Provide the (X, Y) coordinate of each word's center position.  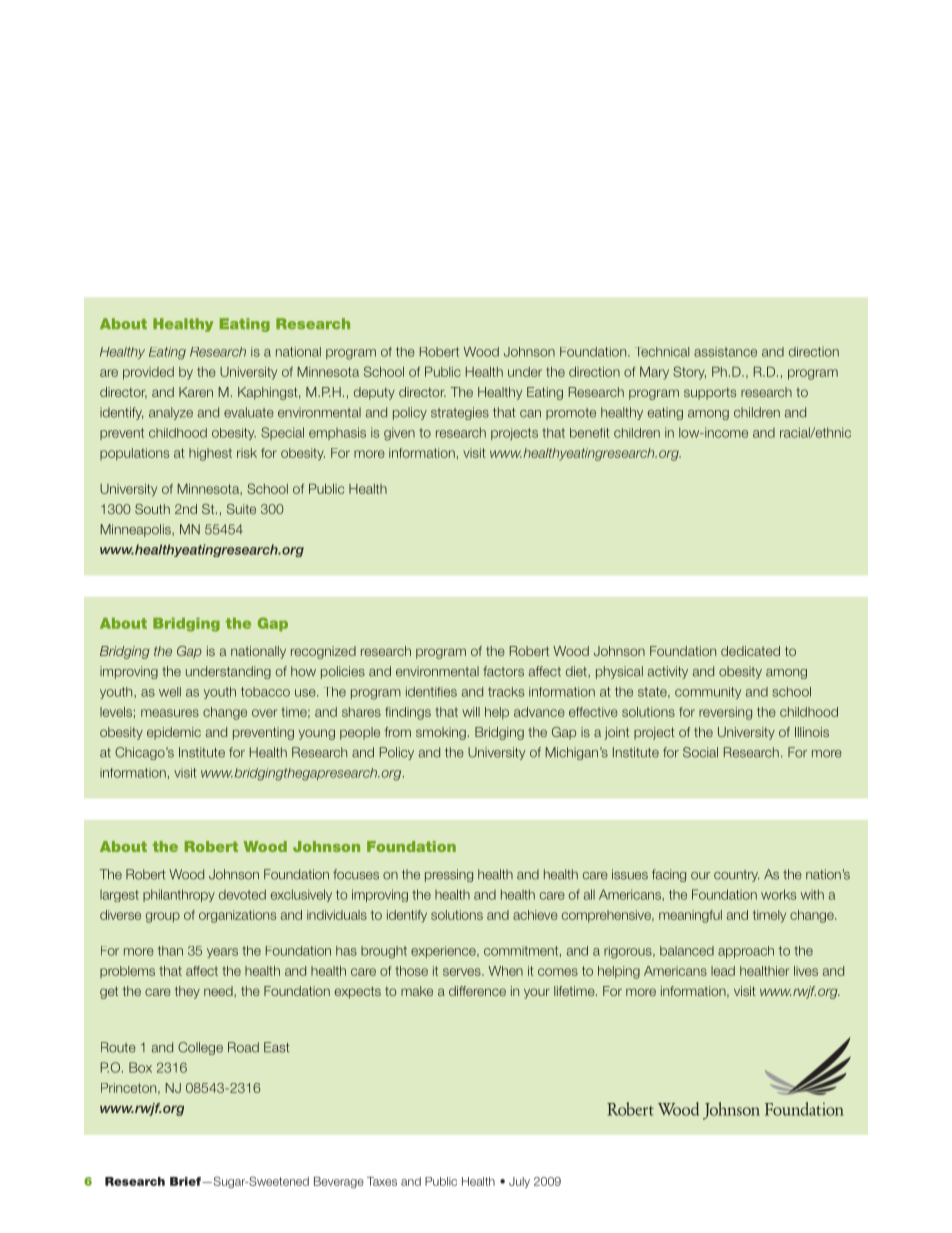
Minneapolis (136, 530)
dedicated (750, 651)
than (170, 951)
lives (806, 971)
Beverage (339, 1183)
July (519, 1182)
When (505, 971)
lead (723, 971)
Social (700, 752)
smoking (441, 733)
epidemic (174, 733)
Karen (196, 392)
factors (503, 671)
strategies (460, 413)
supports (710, 393)
